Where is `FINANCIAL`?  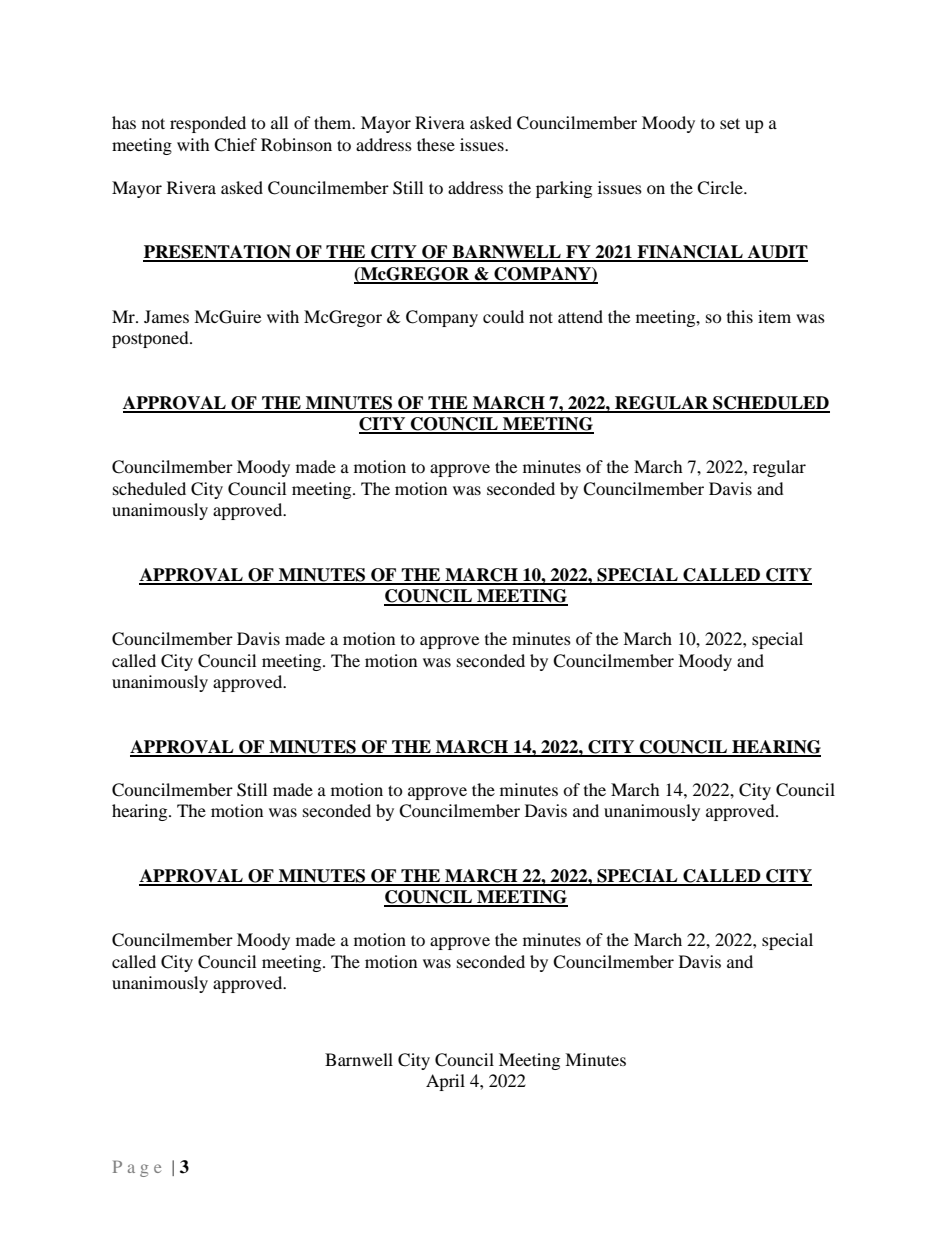
FINANCIAL is located at coordinates (690, 253).
